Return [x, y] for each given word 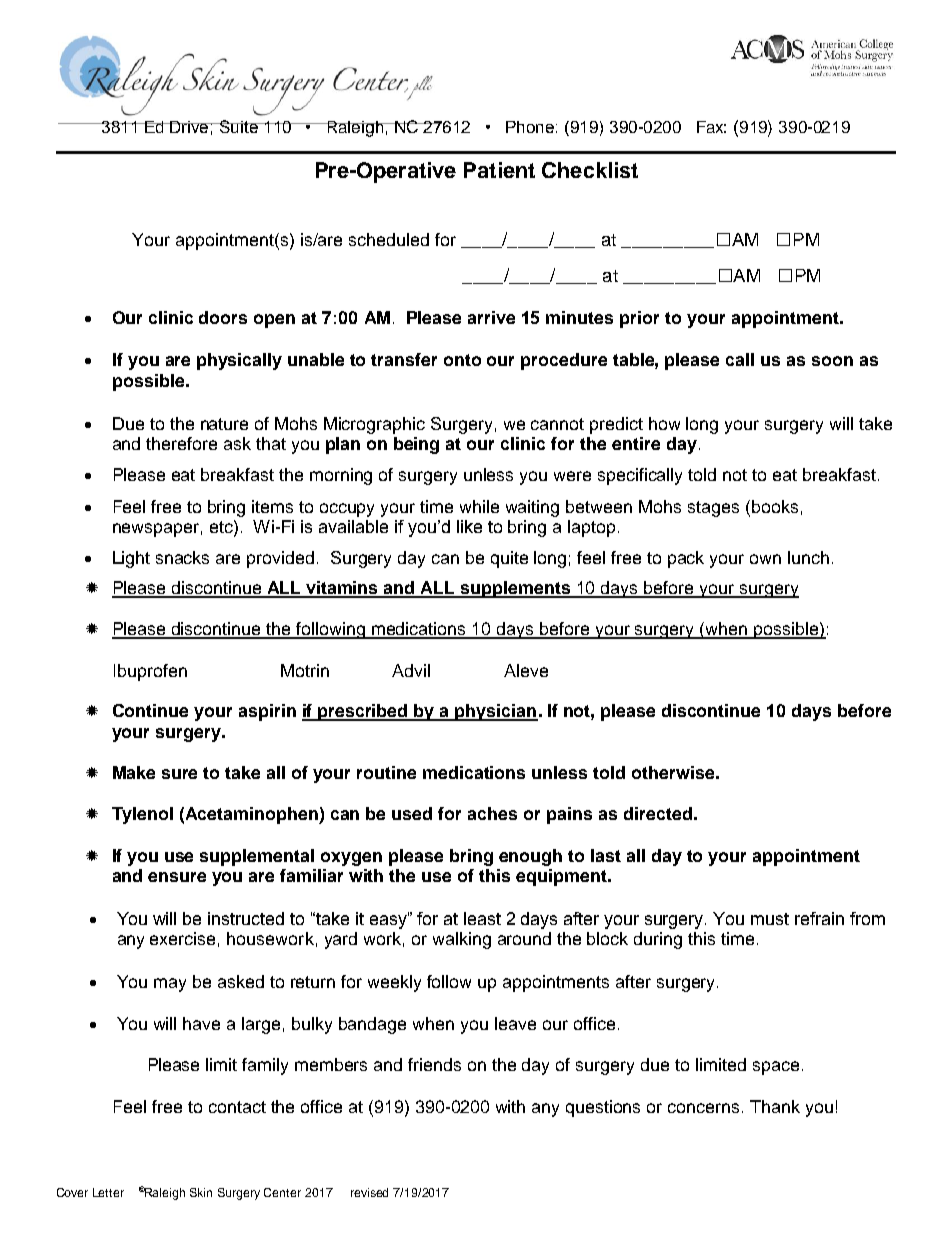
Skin [201, 1192]
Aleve [526, 670]
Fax [711, 127]
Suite [239, 126]
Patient [499, 170]
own [765, 559]
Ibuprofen [150, 672]
